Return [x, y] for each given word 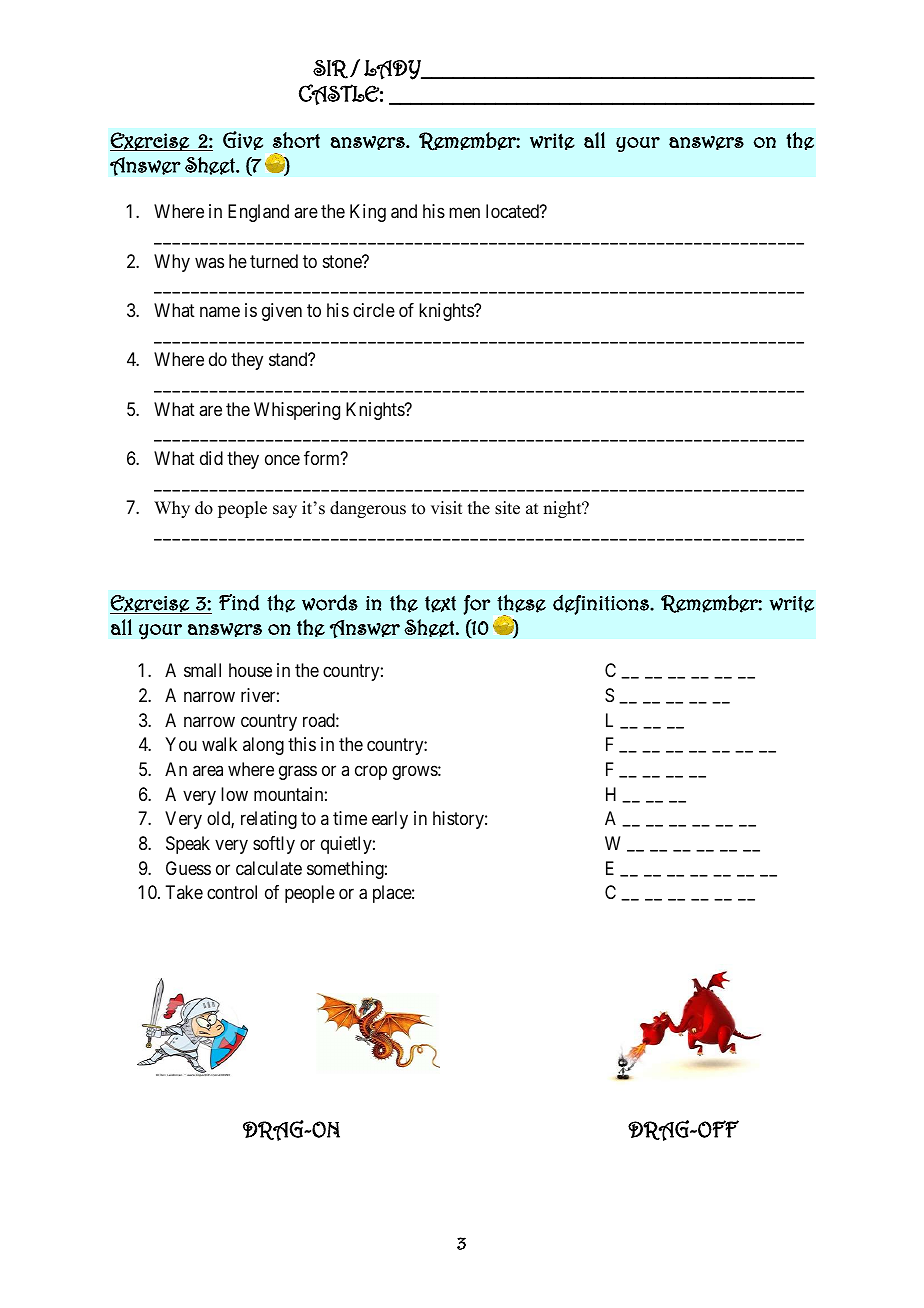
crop [371, 772]
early [390, 820]
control [232, 892]
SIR [330, 69]
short [296, 140]
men [464, 213]
